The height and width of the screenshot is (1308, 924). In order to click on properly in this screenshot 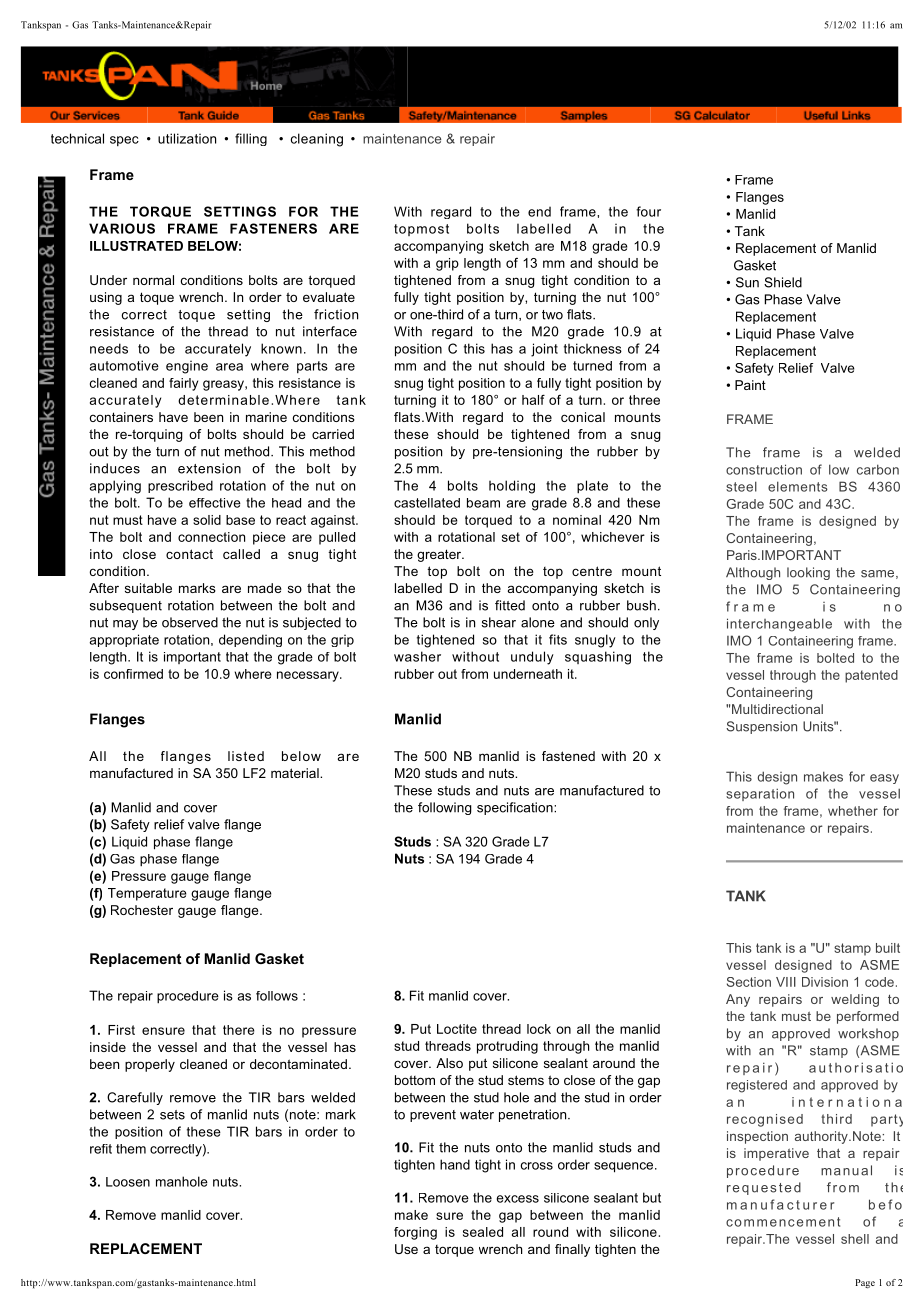, I will do `click(150, 1065)`.
